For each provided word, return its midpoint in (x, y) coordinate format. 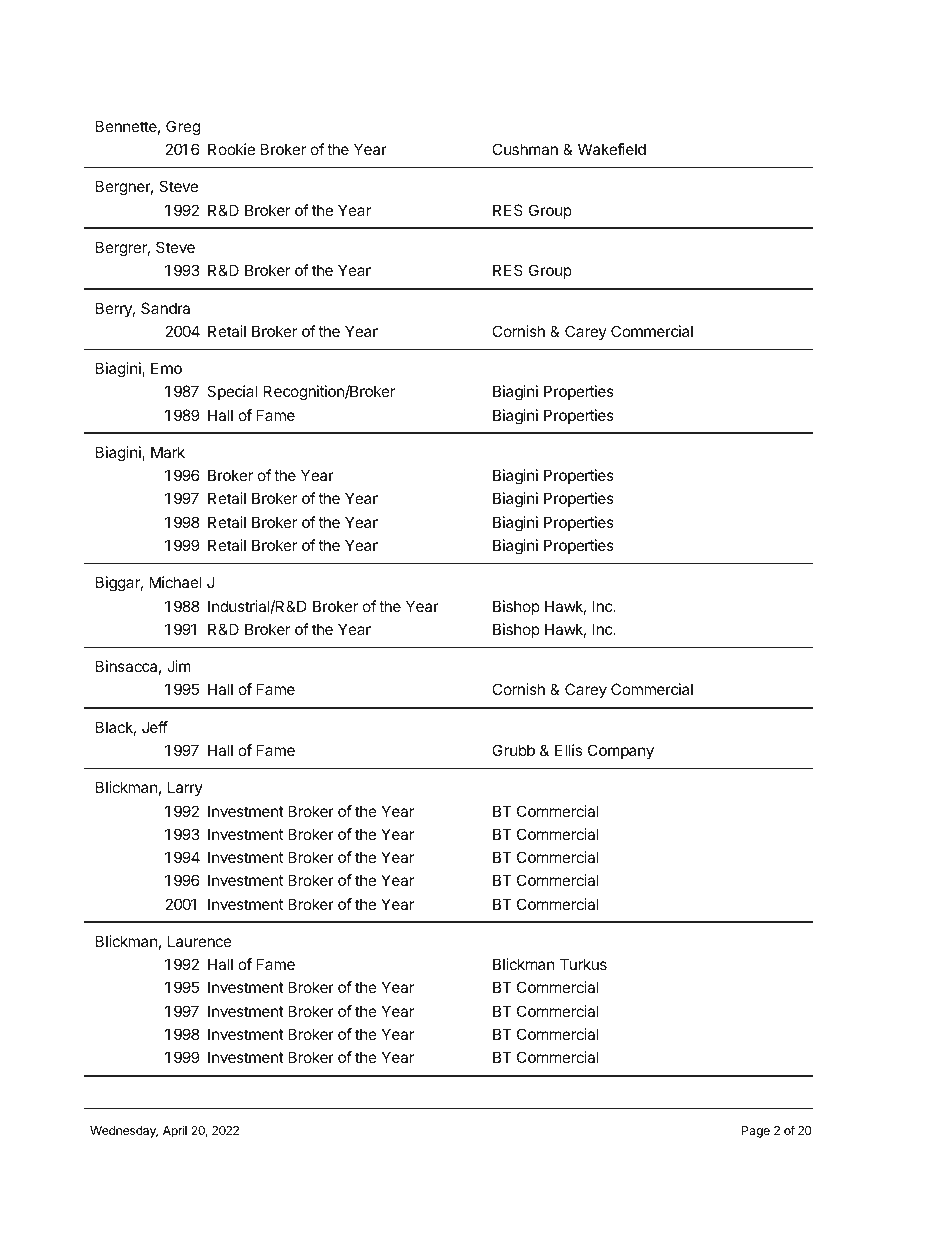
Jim (179, 666)
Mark (168, 452)
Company (621, 752)
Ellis (568, 750)
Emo (166, 368)
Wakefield (612, 149)
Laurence (200, 941)
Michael (175, 582)
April (175, 1131)
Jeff (155, 727)
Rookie (231, 149)
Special (232, 392)
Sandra (165, 308)
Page (756, 1132)
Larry (185, 788)
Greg (183, 128)
